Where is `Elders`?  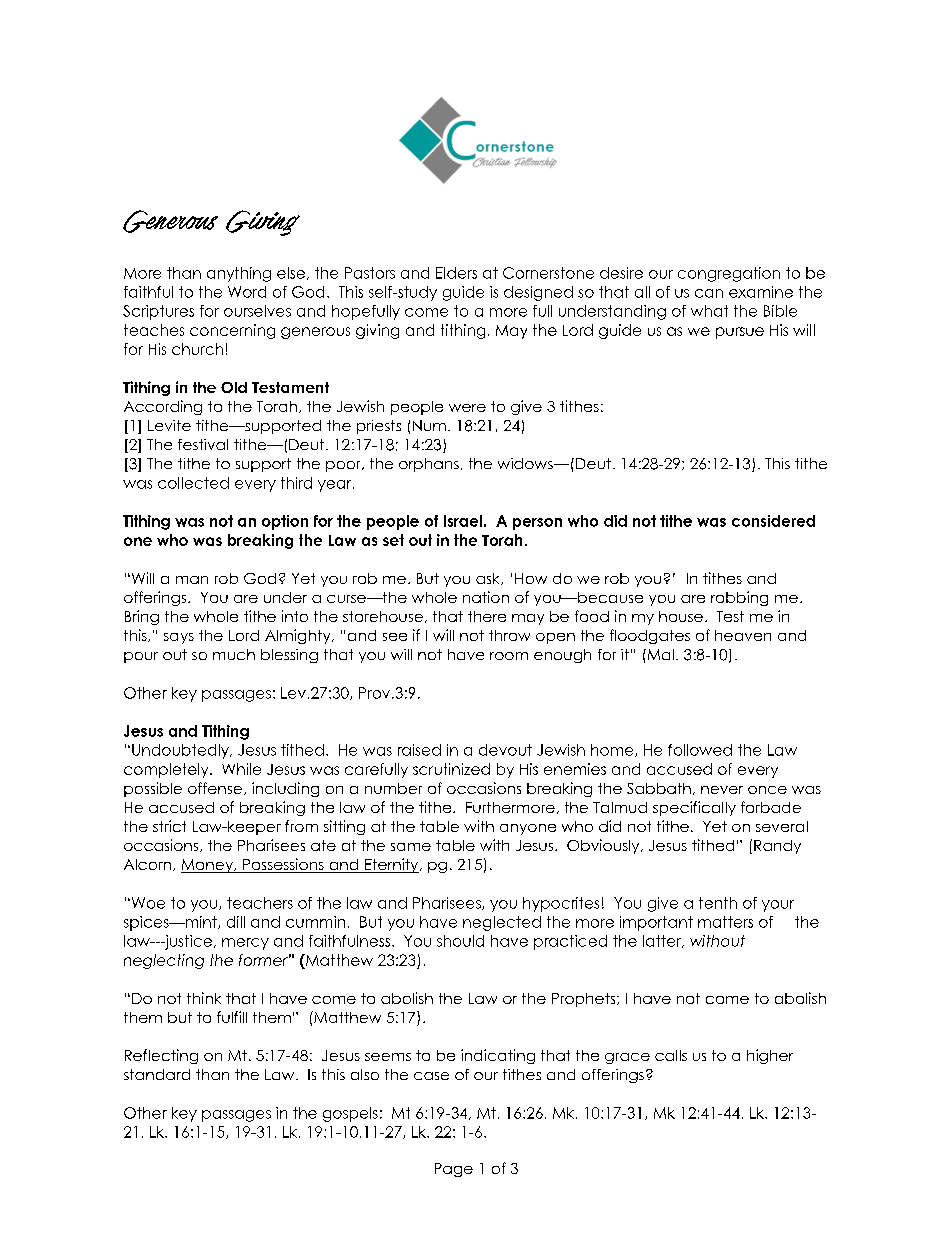
Elders is located at coordinates (456, 273).
